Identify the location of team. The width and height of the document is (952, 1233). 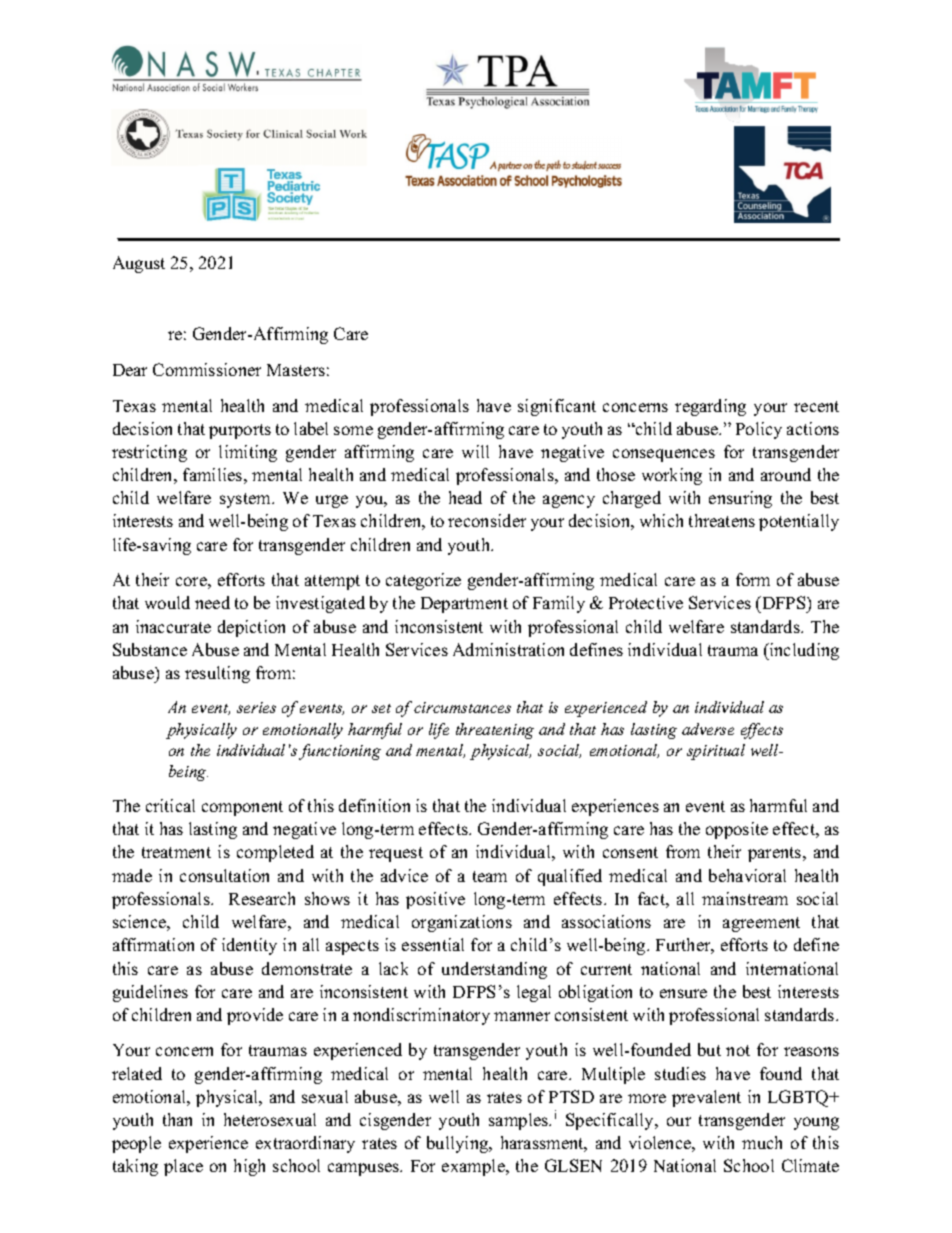
(490, 876).
